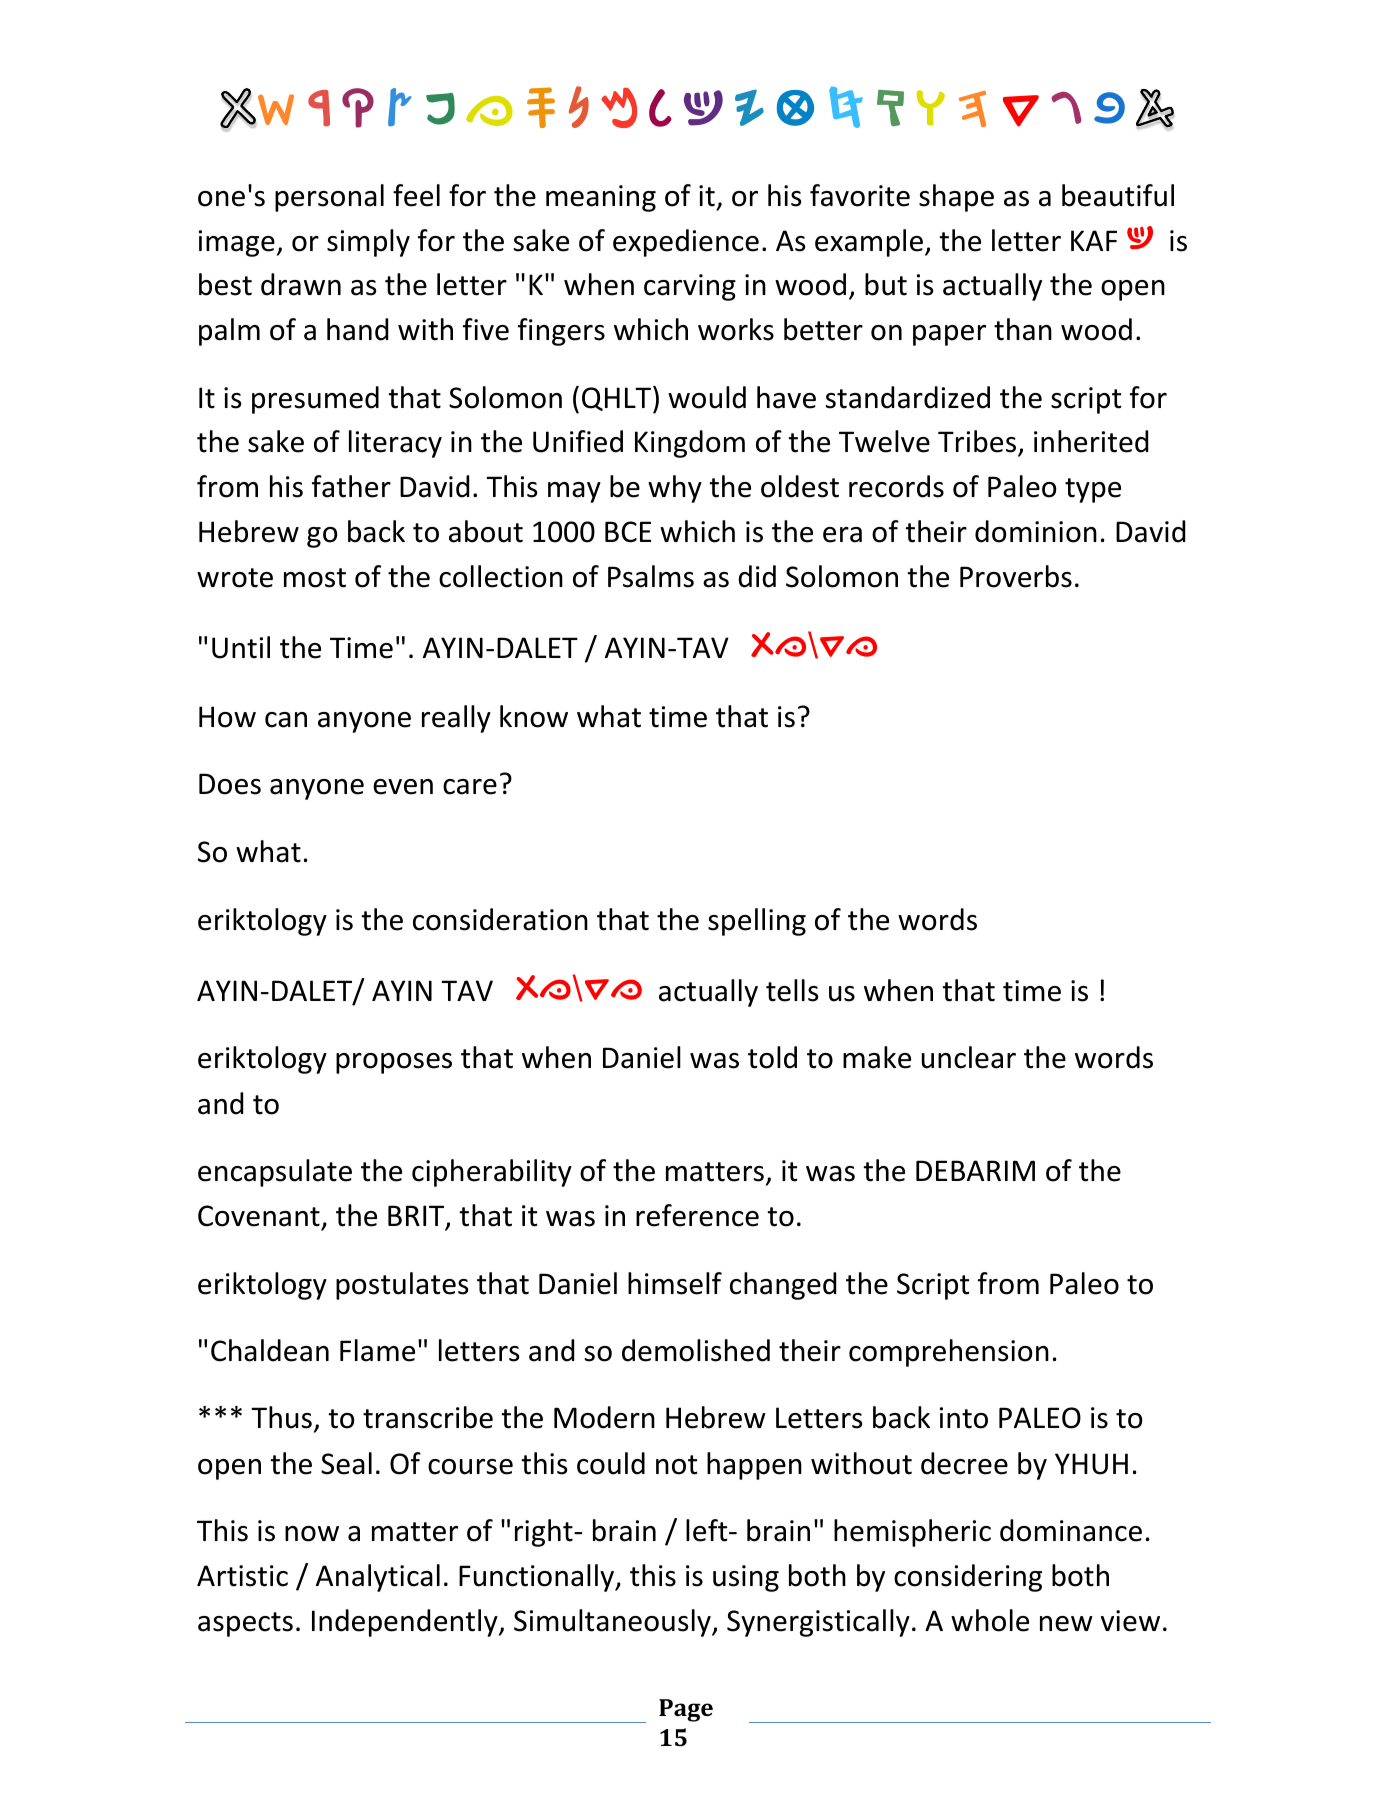 Image resolution: width=1395 pixels, height=1805 pixels. Describe the element at coordinates (697, 1215) in the screenshot. I see `reference` at that location.
